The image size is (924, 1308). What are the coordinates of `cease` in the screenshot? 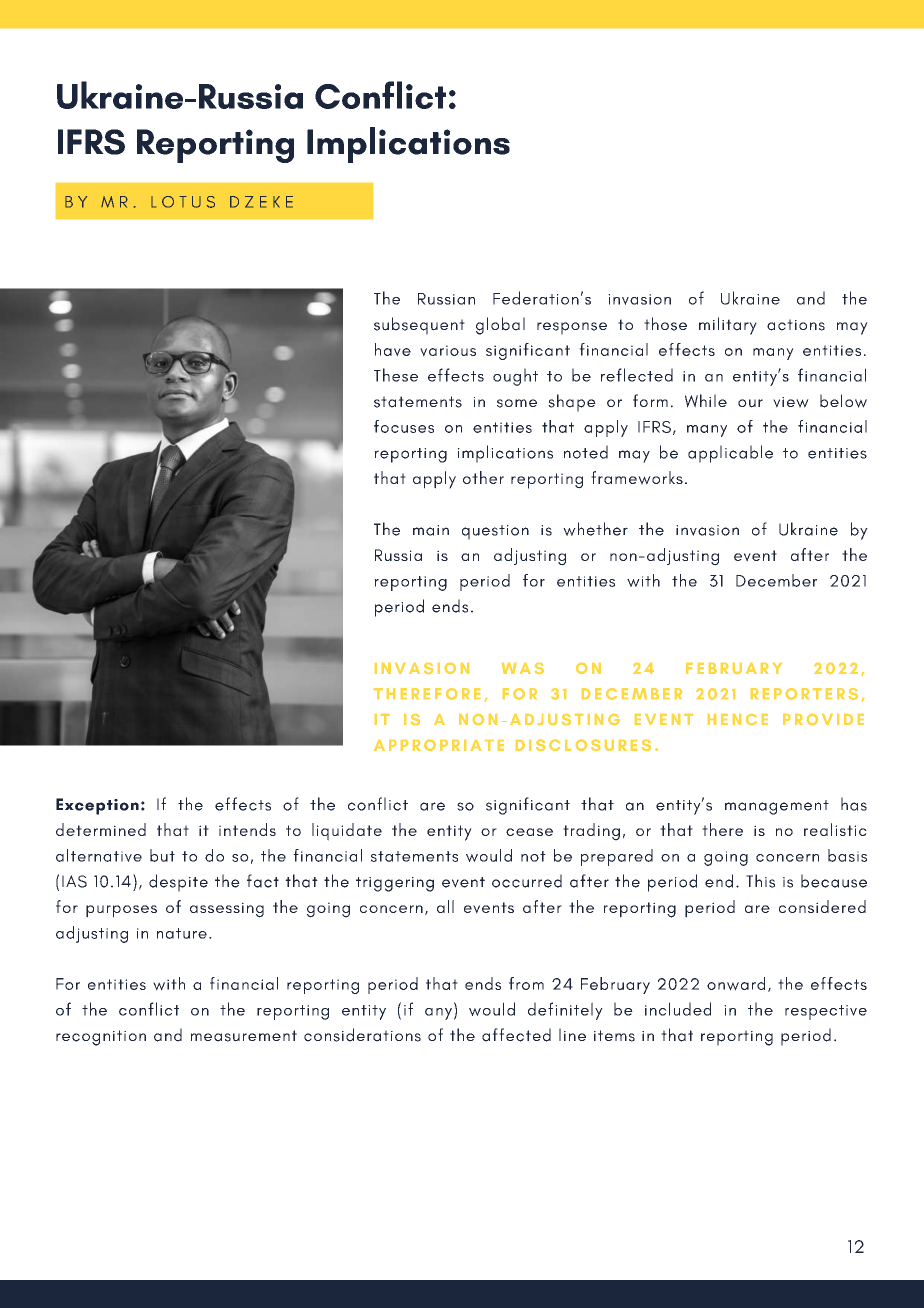 It's located at (529, 832).
